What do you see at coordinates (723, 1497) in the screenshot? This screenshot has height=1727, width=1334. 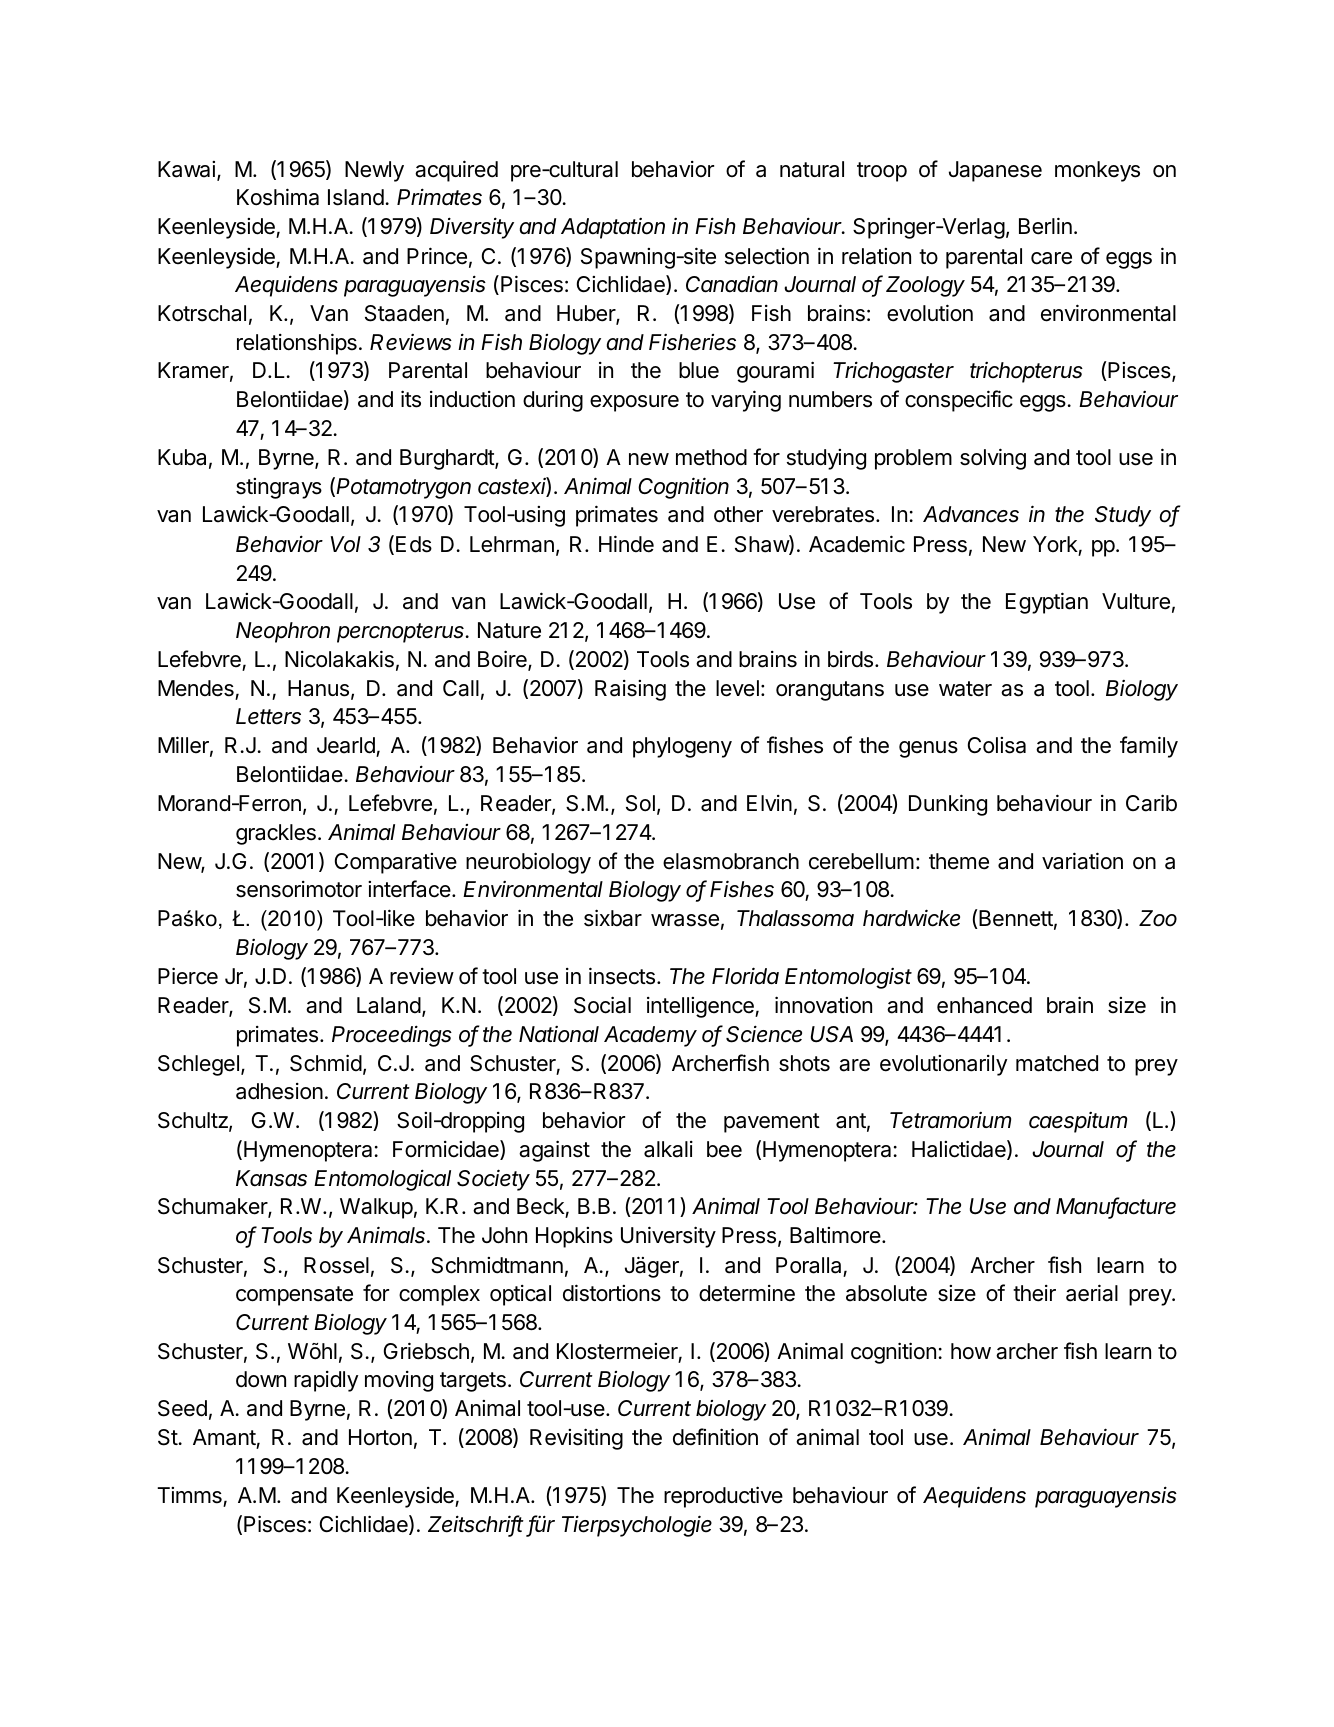 I see `reproductive` at bounding box center [723, 1497].
